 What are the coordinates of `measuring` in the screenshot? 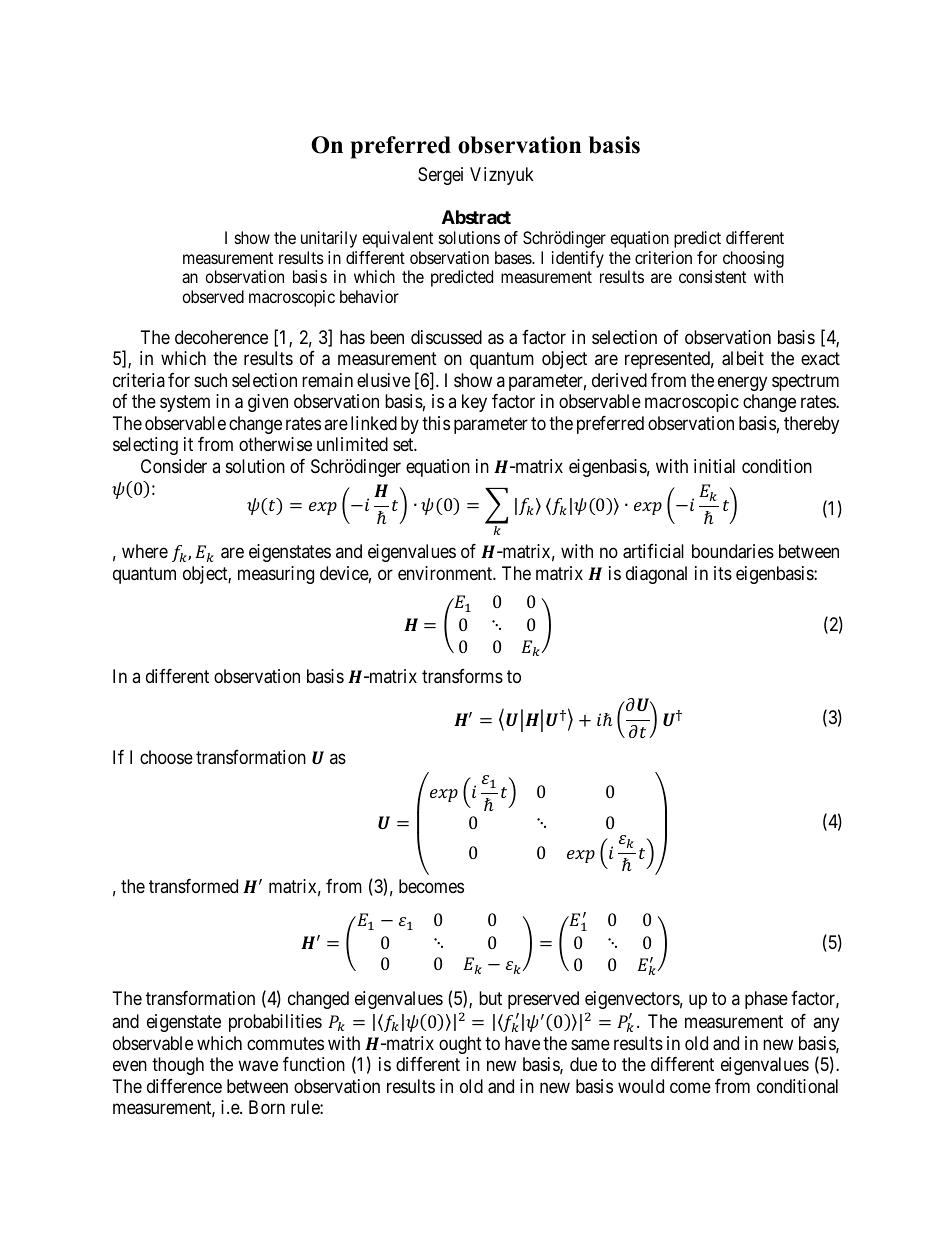 It's located at (276, 575).
